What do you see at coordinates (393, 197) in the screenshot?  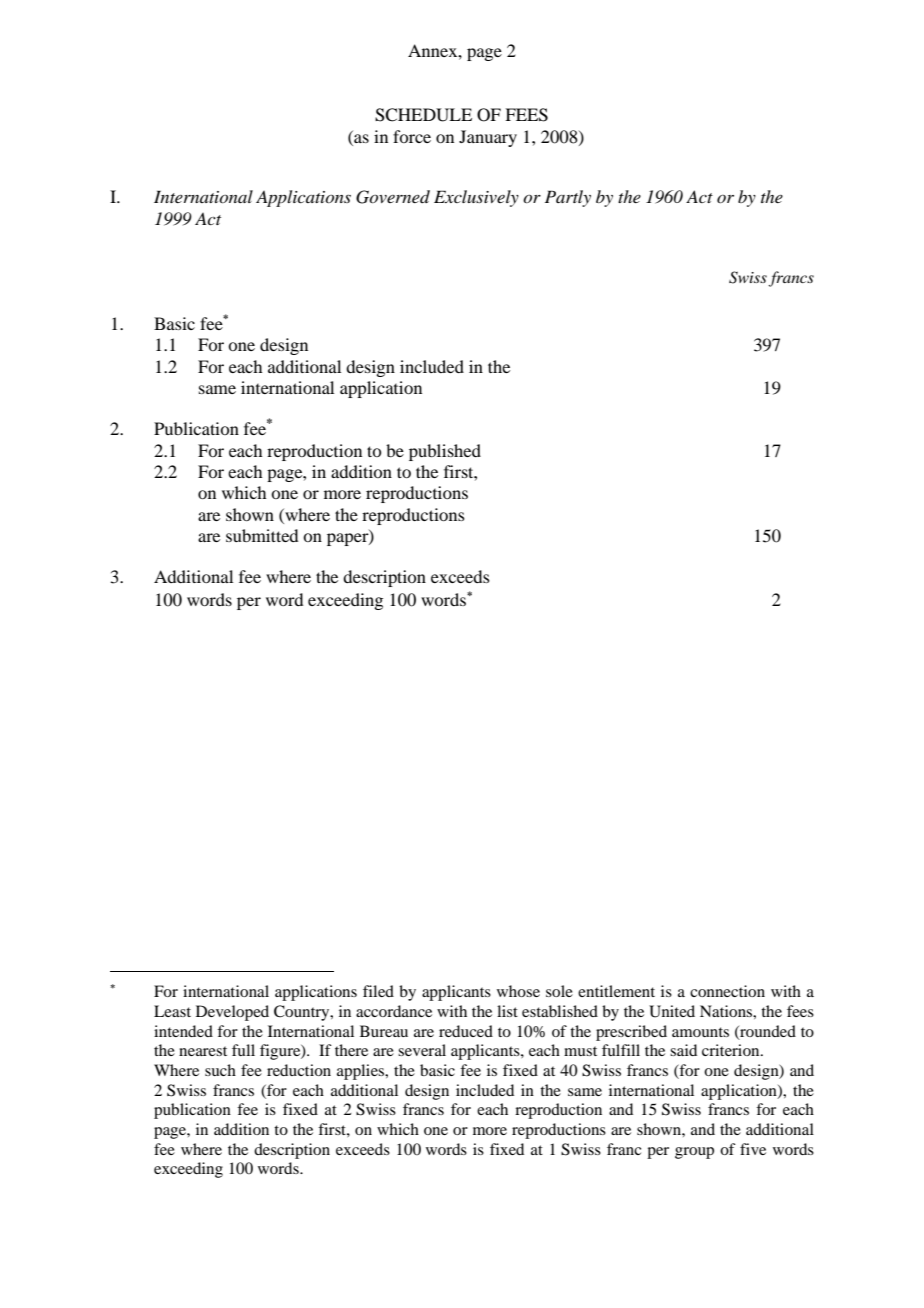 I see `Governed` at bounding box center [393, 197].
